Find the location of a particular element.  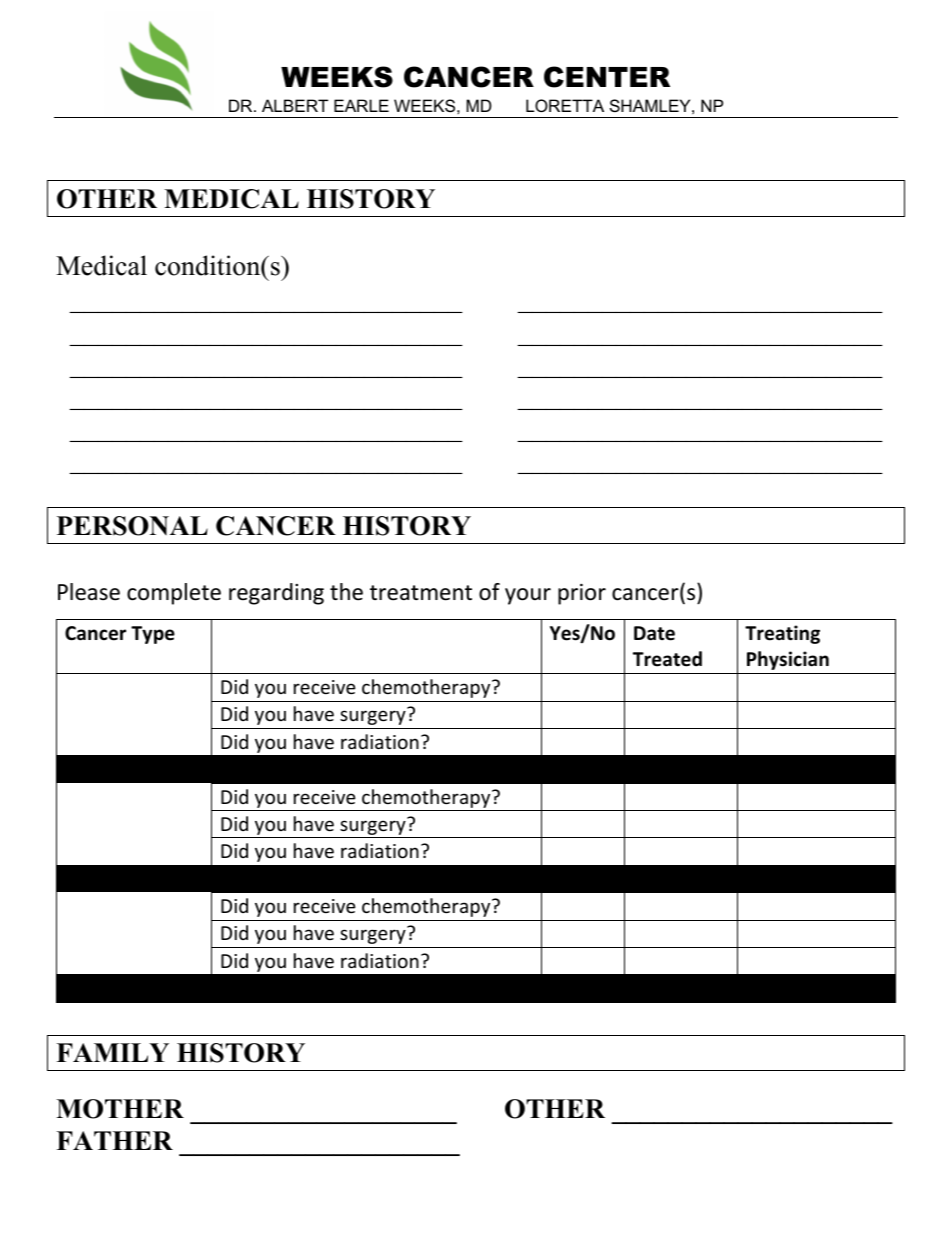

Treated is located at coordinates (667, 659).
